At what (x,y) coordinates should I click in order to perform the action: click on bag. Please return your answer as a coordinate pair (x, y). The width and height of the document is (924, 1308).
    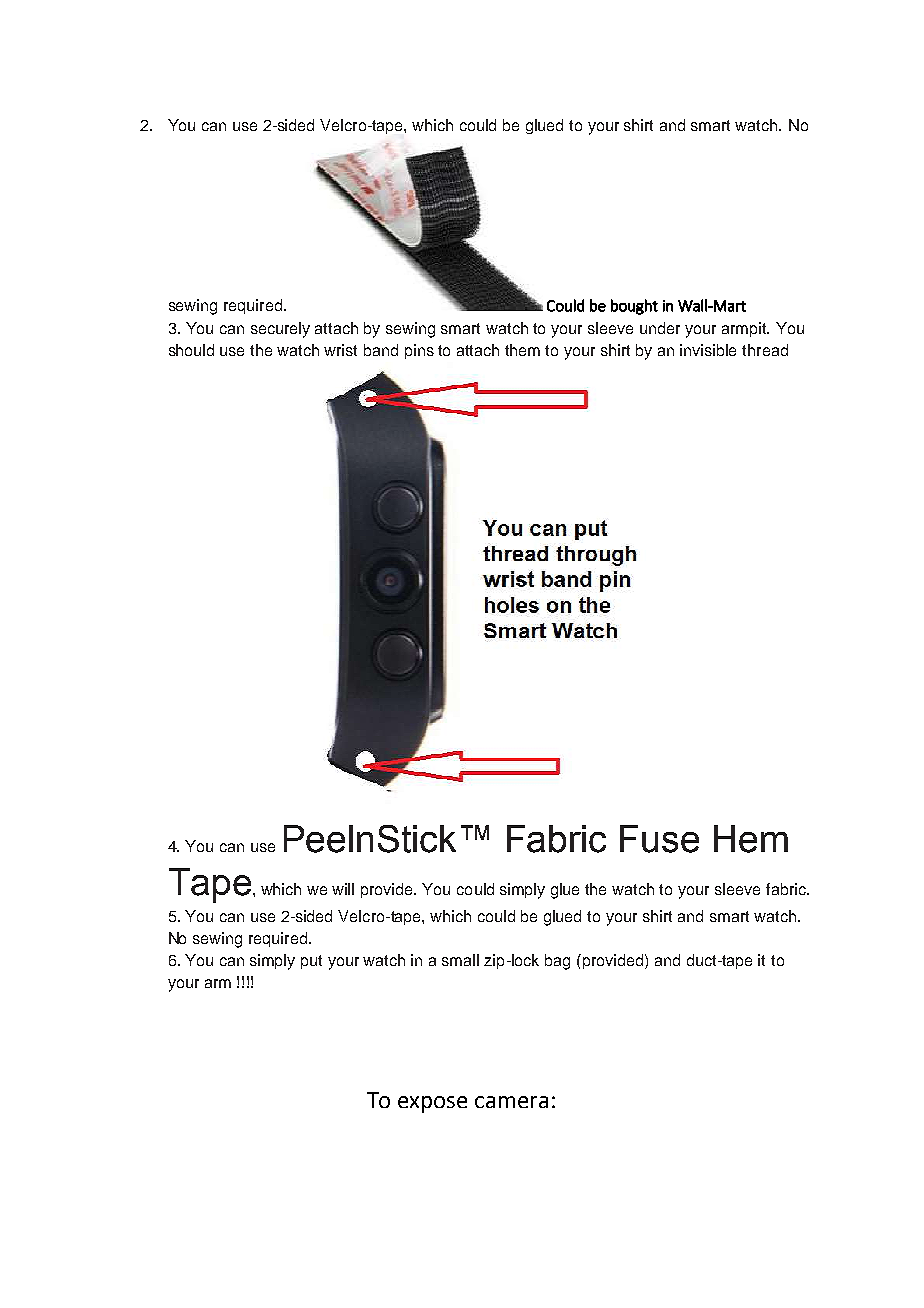
    Looking at the image, I should click on (557, 962).
